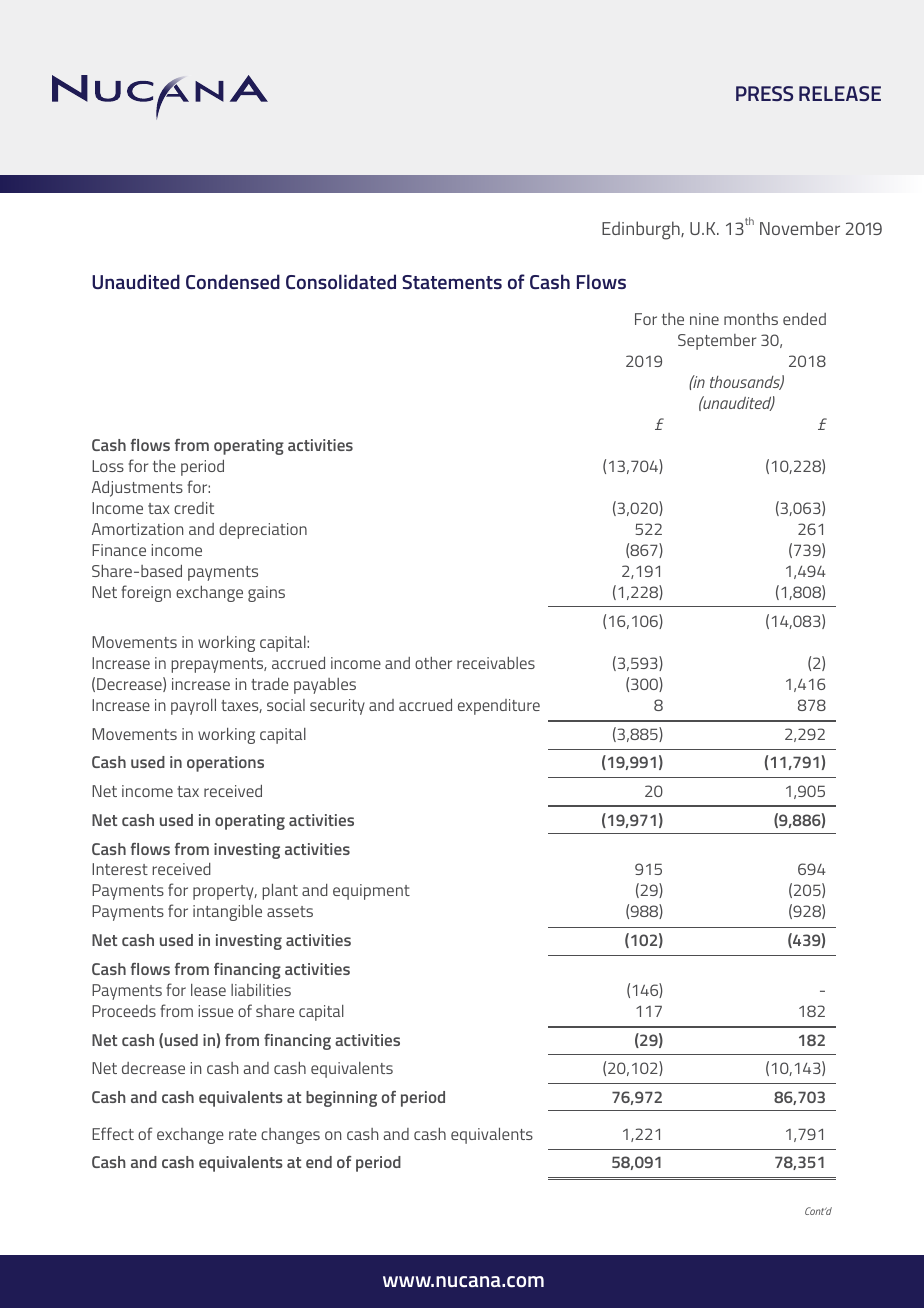 This document has height=1308, width=924. Describe the element at coordinates (717, 342) in the document. I see `September` at that location.
